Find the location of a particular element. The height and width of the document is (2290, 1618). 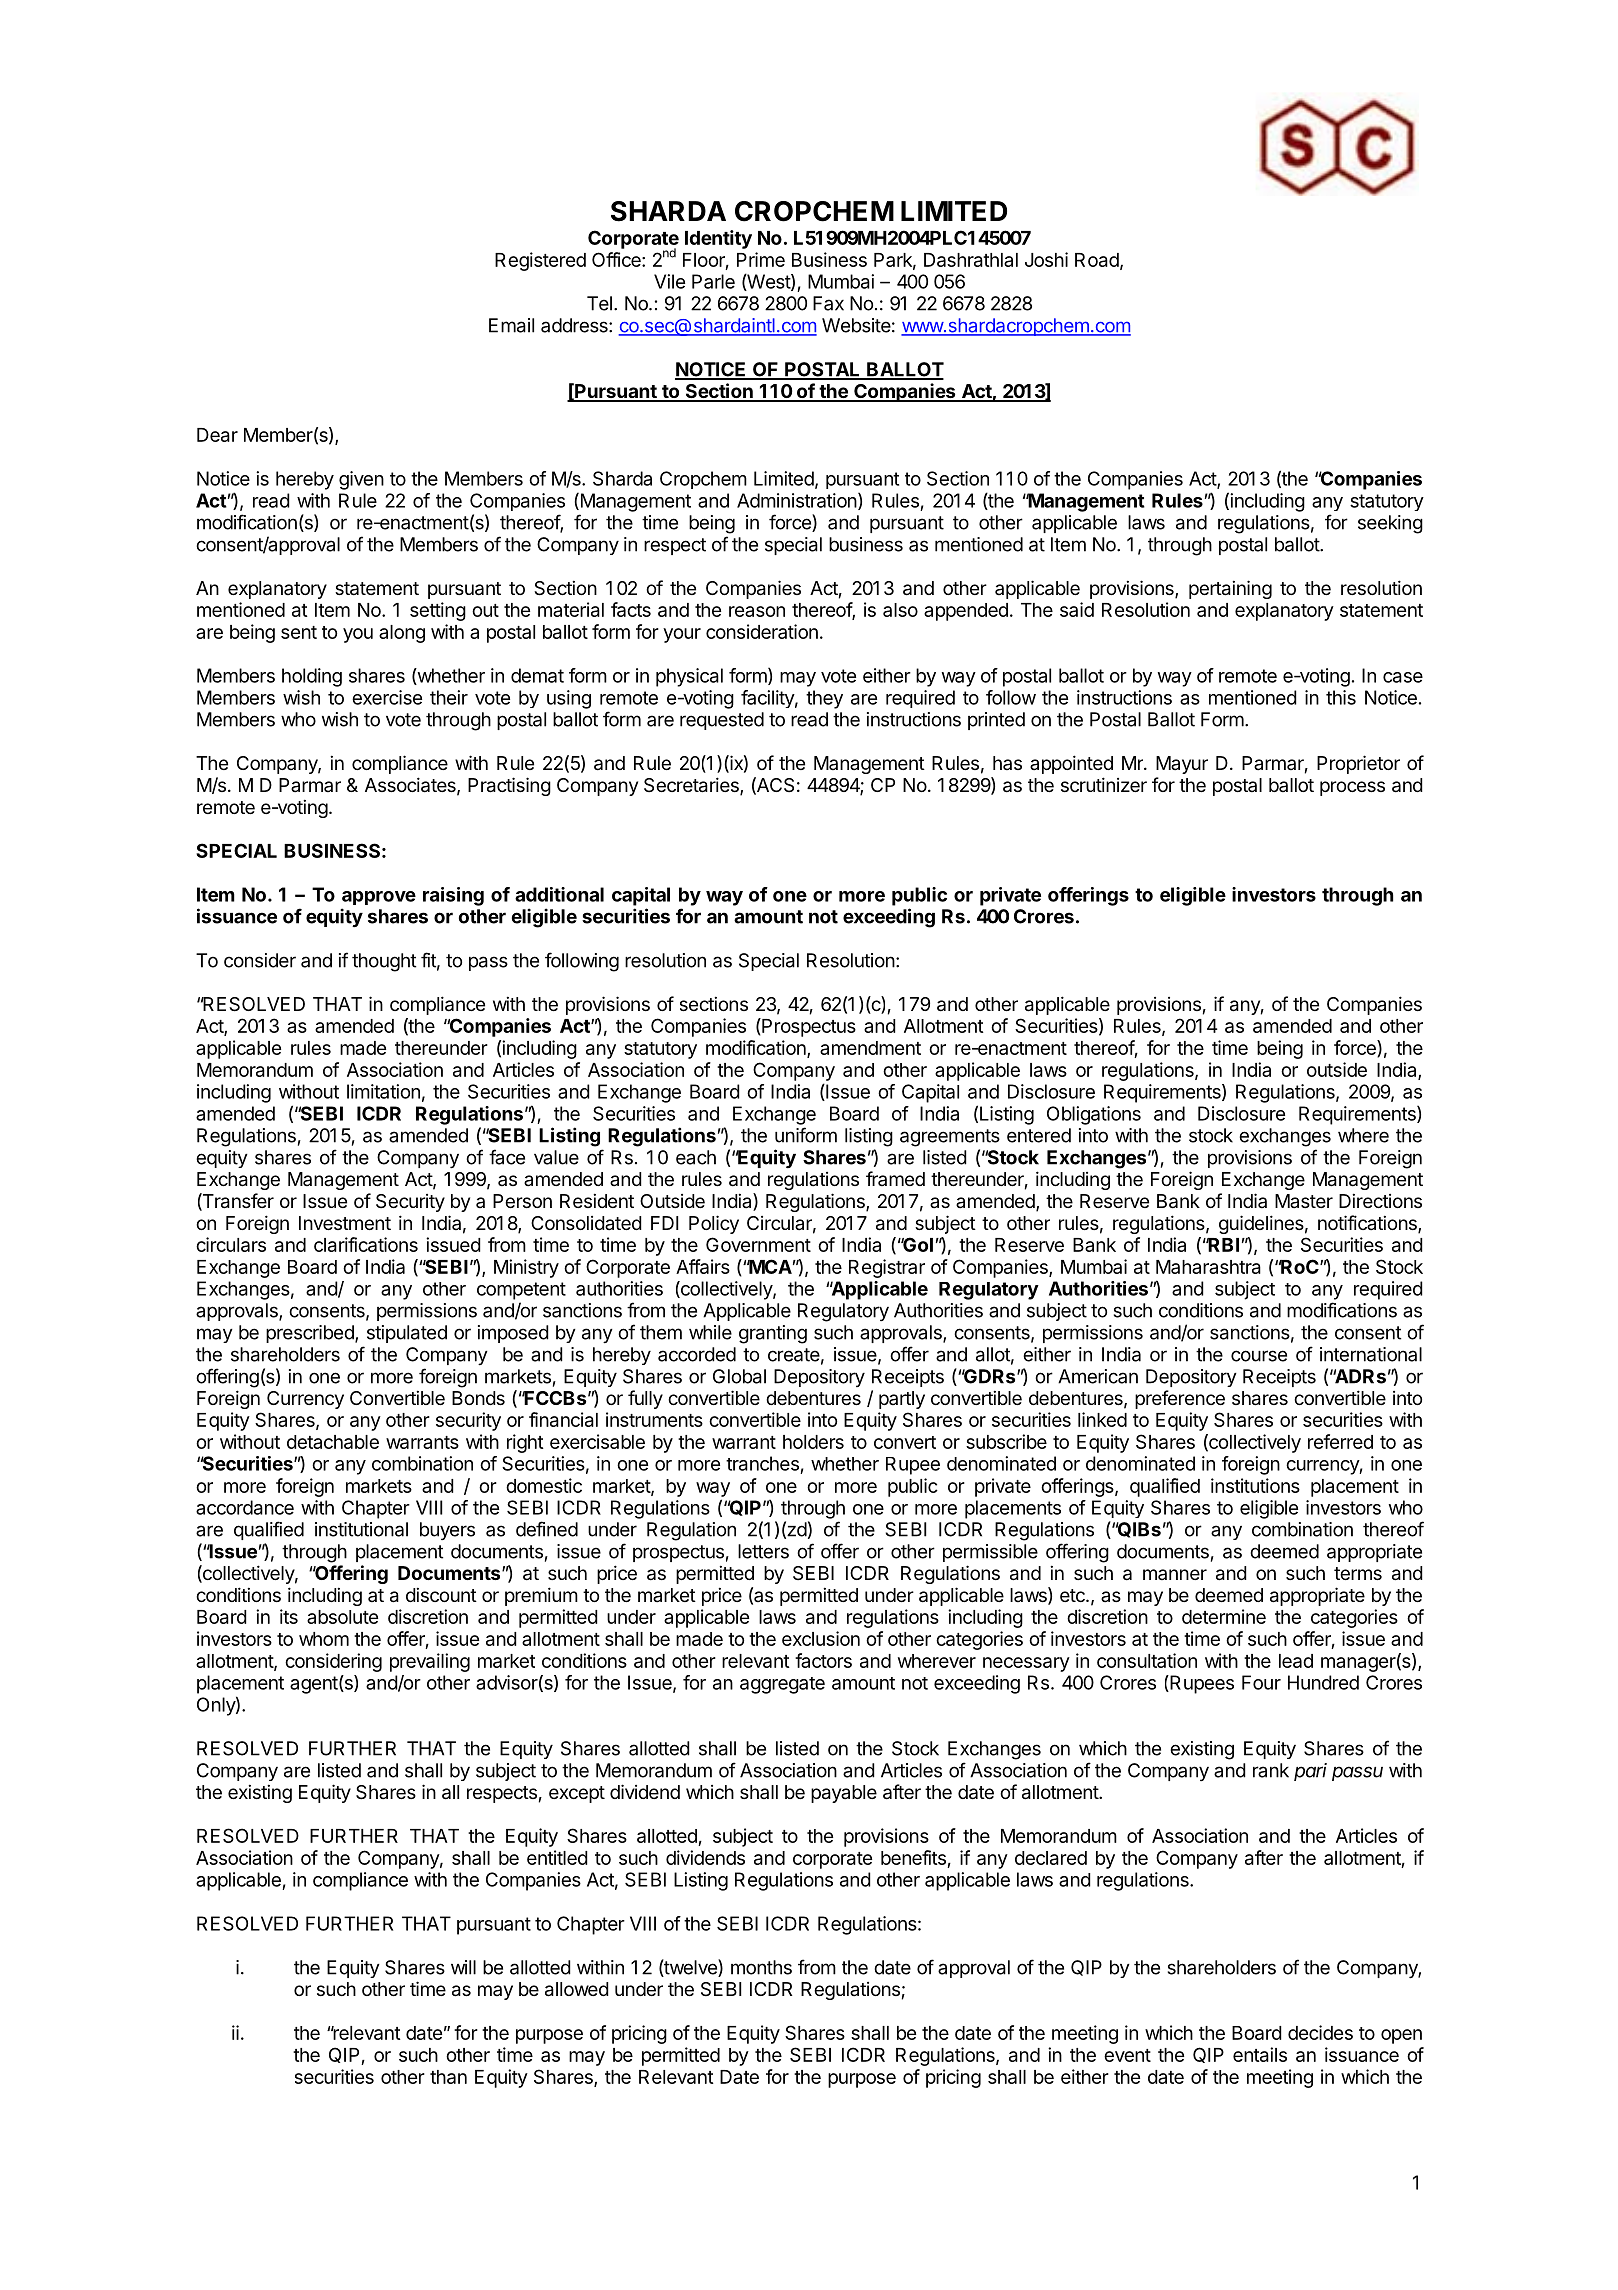

entails is located at coordinates (1260, 2054).
